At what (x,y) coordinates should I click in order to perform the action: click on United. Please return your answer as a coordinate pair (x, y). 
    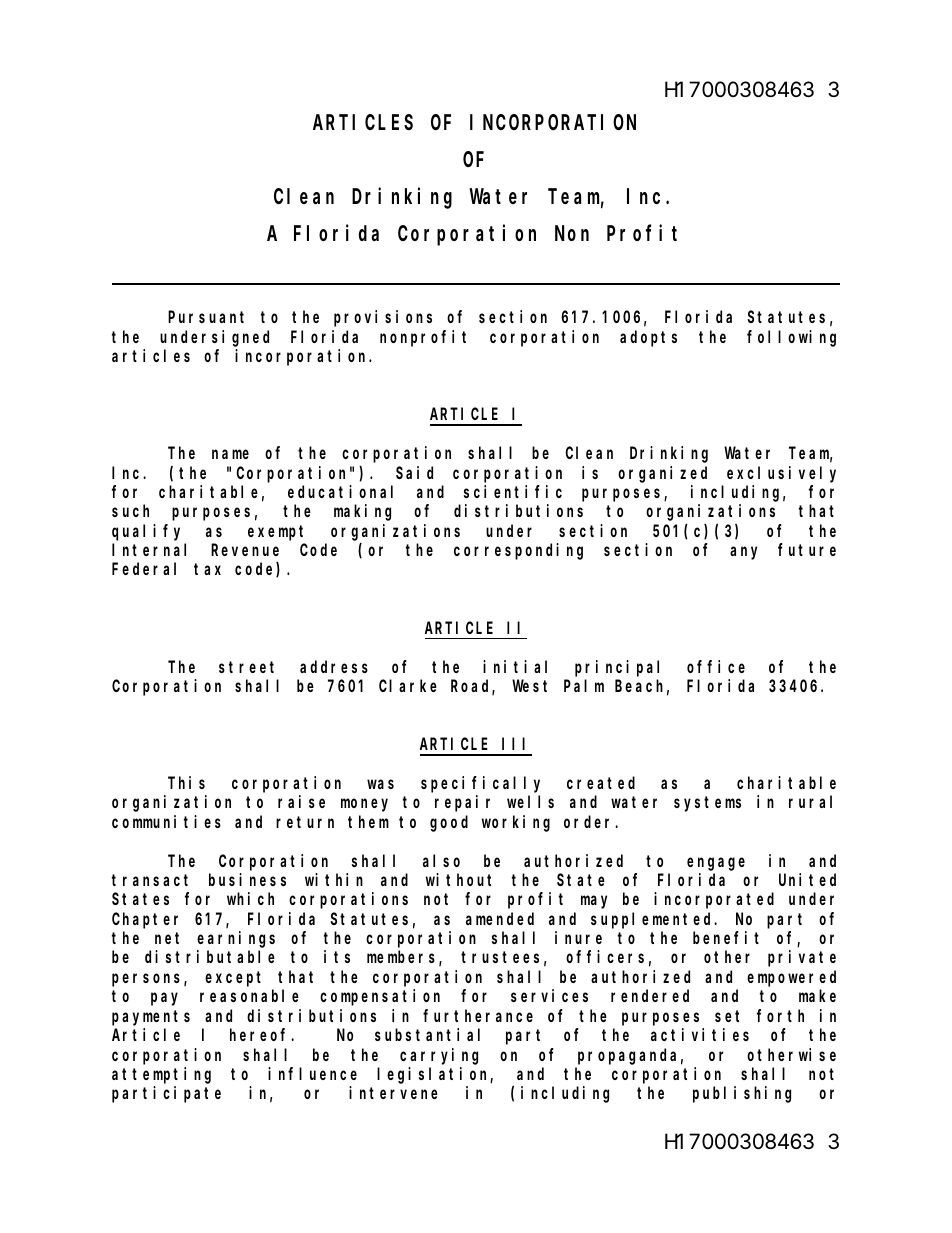
    Looking at the image, I should click on (807, 879).
